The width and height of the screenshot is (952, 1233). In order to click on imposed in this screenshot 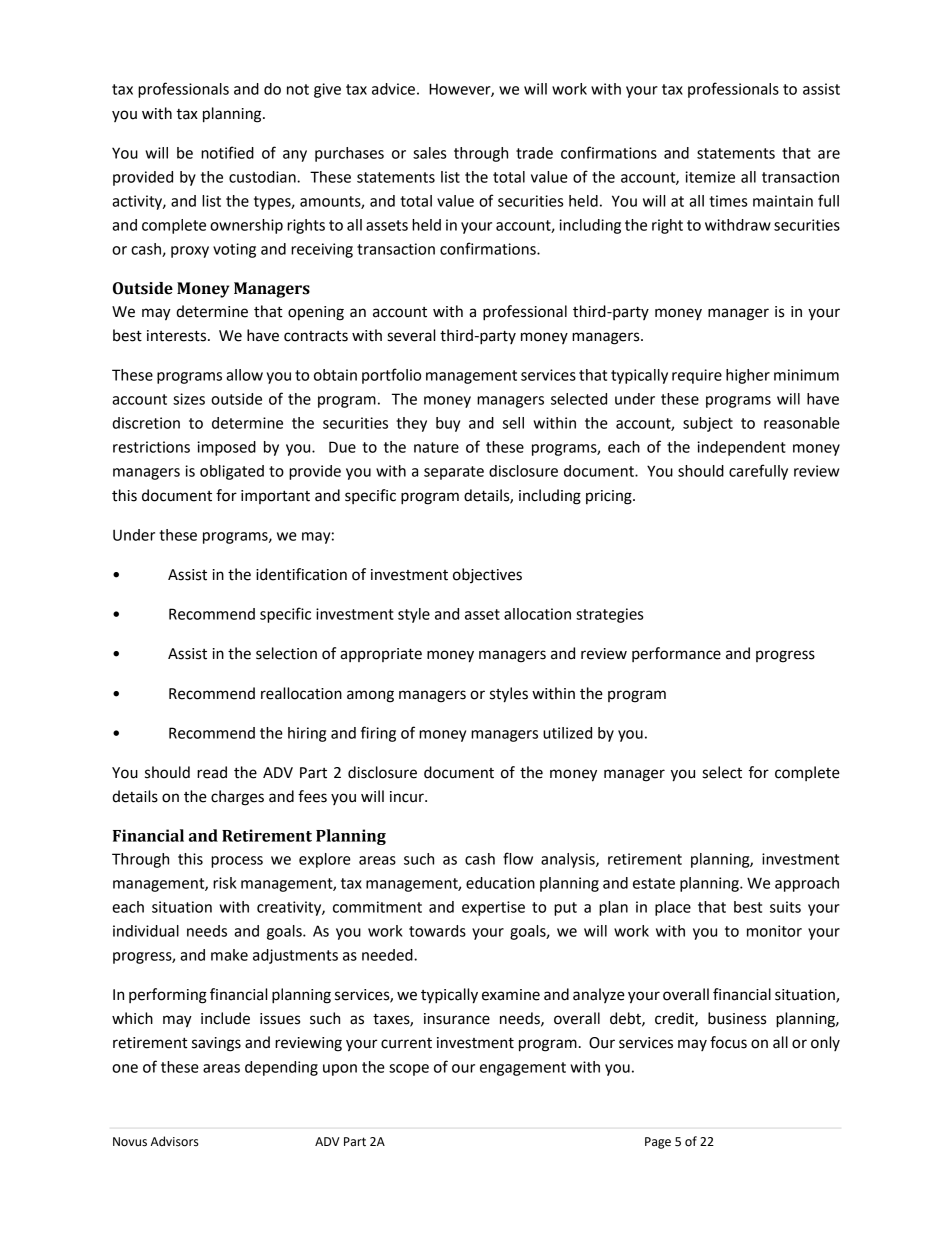, I will do `click(226, 448)`.
